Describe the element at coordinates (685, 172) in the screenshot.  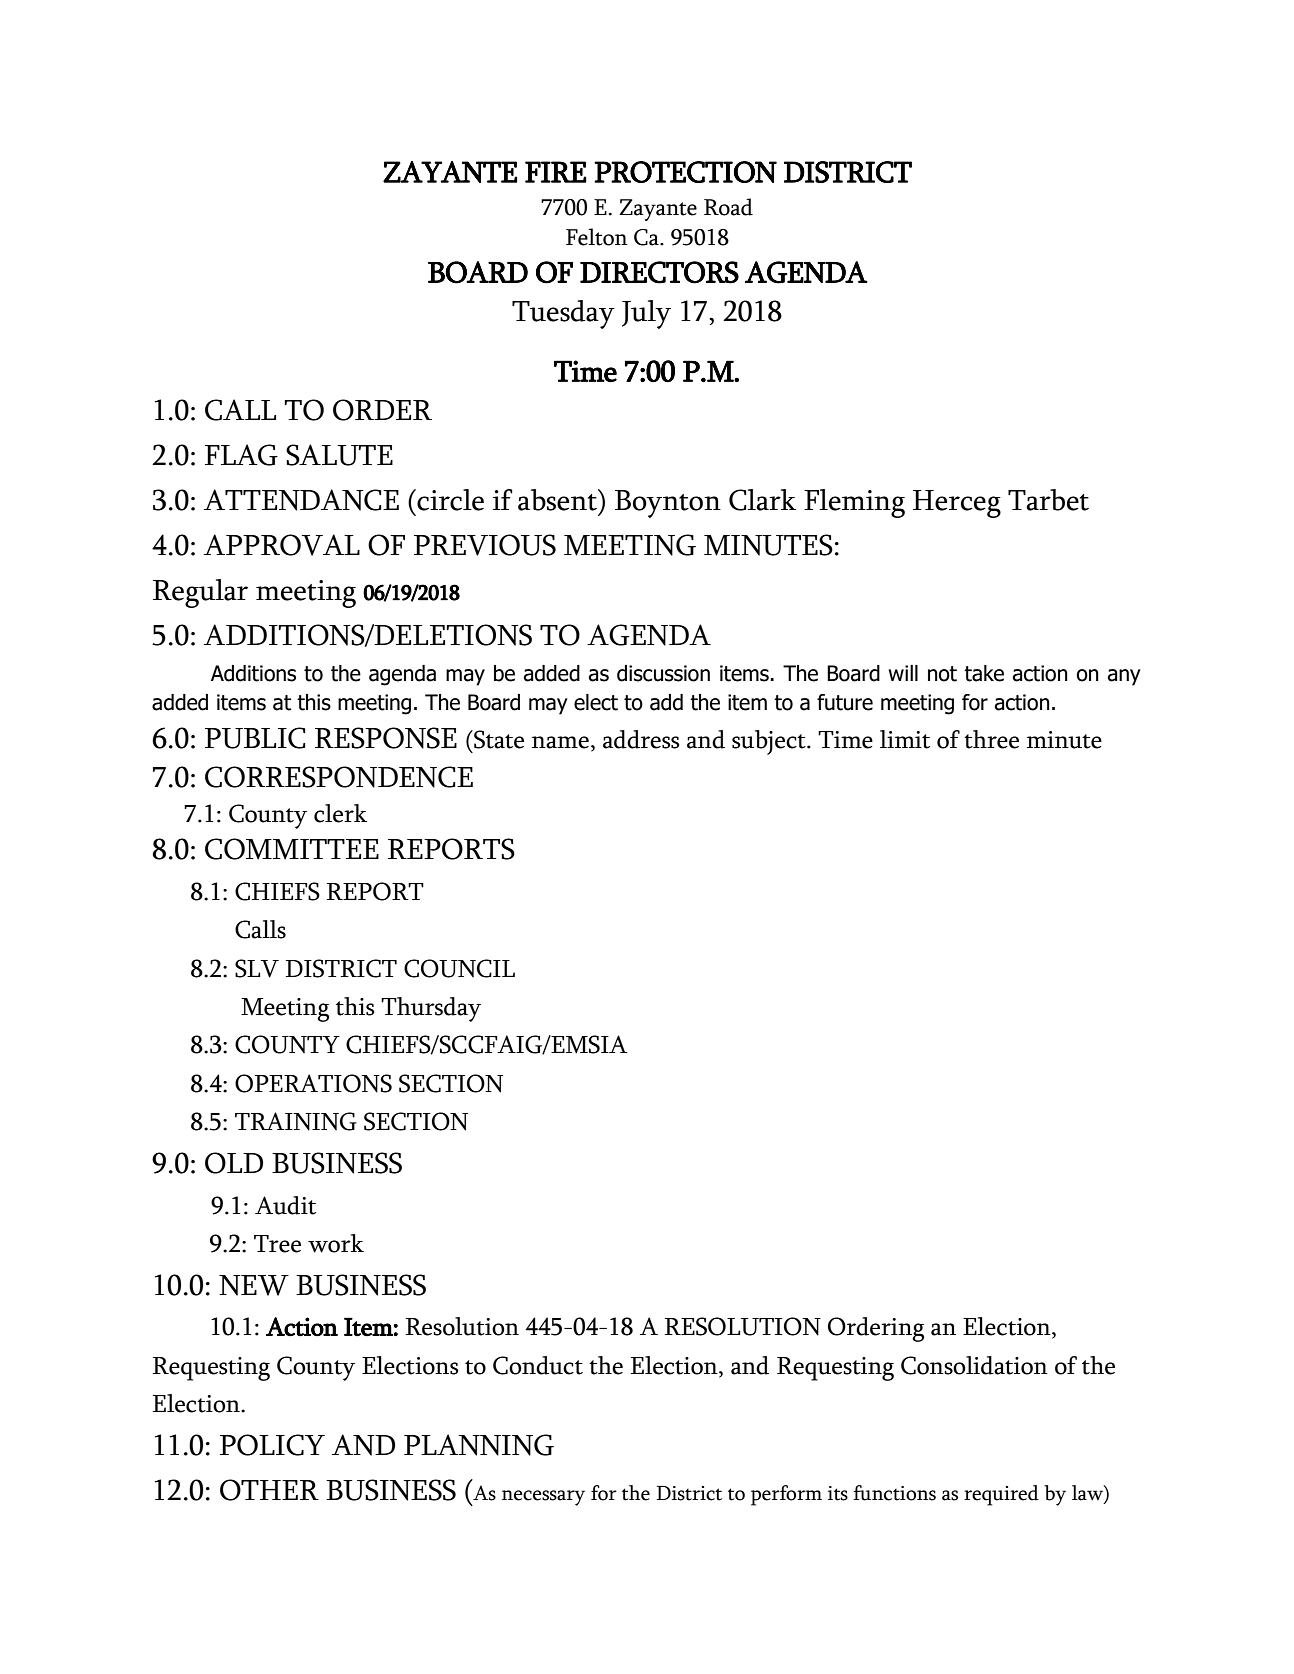
I see `PROTECTION` at that location.
